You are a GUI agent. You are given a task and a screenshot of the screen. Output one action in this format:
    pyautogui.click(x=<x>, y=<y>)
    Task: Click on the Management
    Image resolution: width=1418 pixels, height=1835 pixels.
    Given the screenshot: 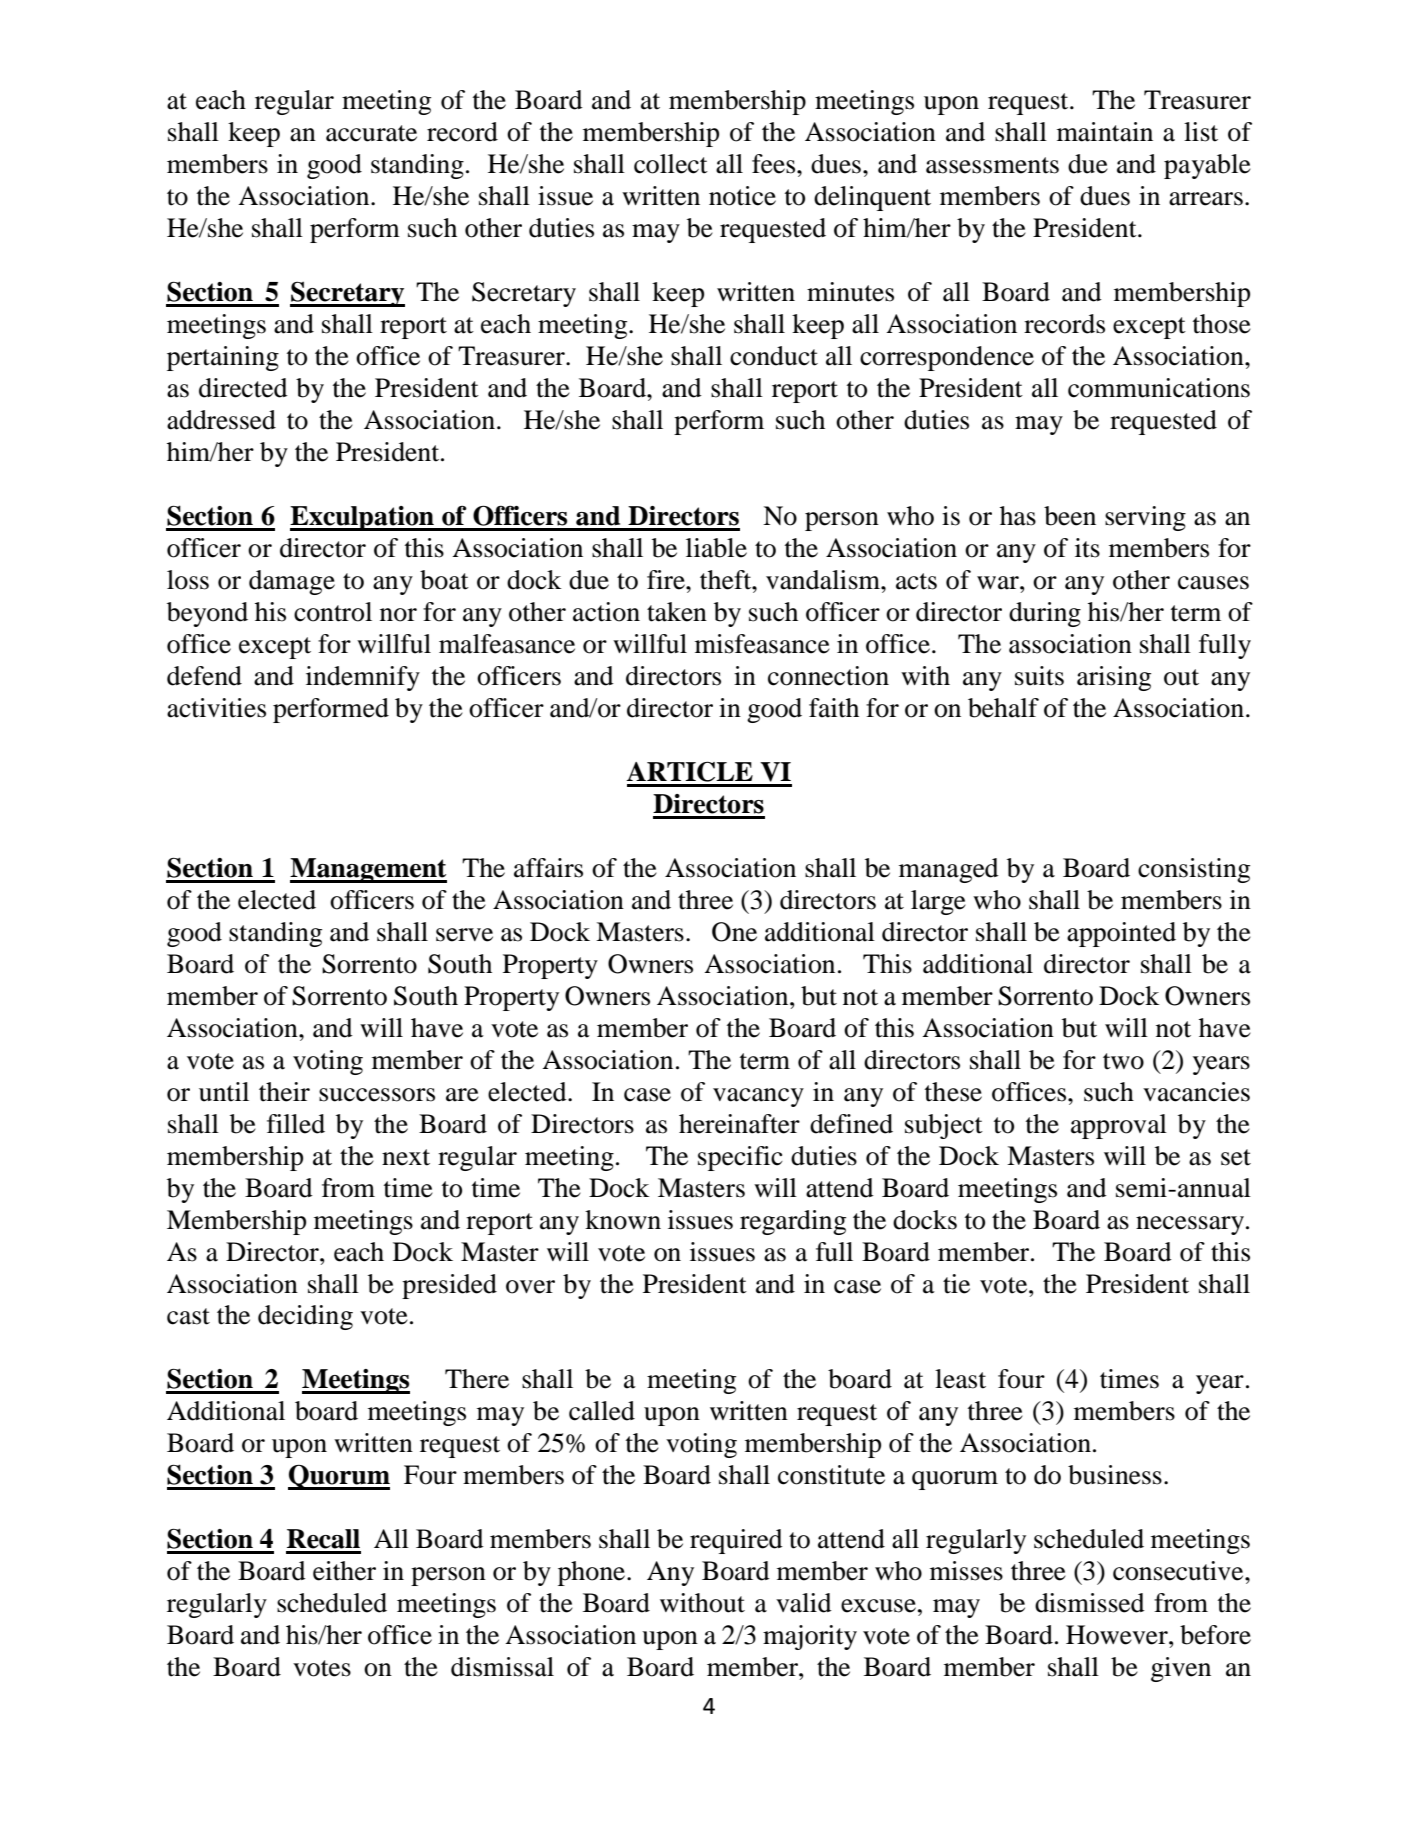 What is the action you would take?
    pyautogui.click(x=368, y=870)
